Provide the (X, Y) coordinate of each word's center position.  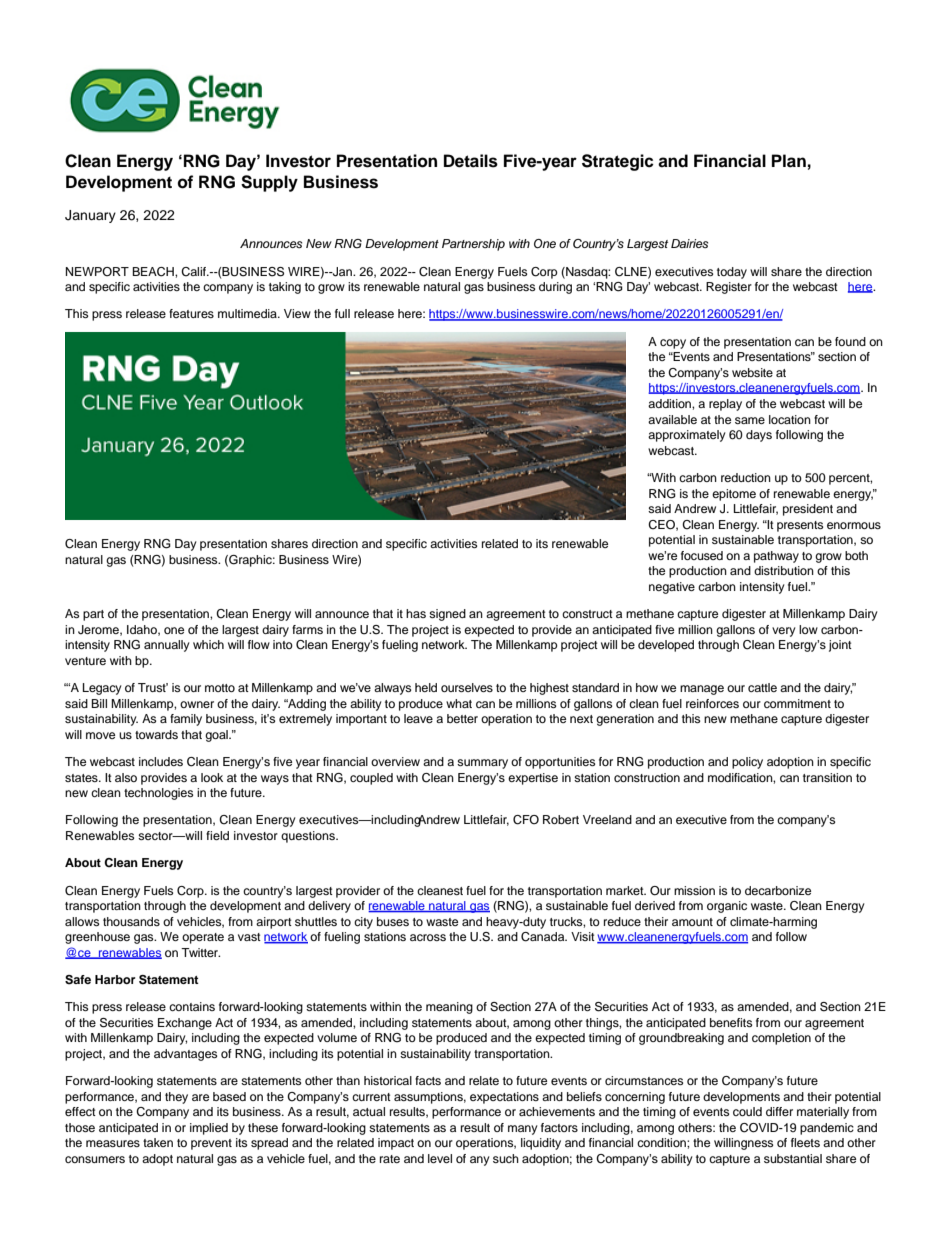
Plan (789, 161)
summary (482, 764)
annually (167, 646)
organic (727, 907)
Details (471, 161)
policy (747, 763)
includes (161, 761)
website (752, 372)
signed (447, 615)
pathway (776, 557)
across (428, 937)
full (342, 313)
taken (158, 1142)
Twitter (200, 952)
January (90, 216)
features (191, 313)
